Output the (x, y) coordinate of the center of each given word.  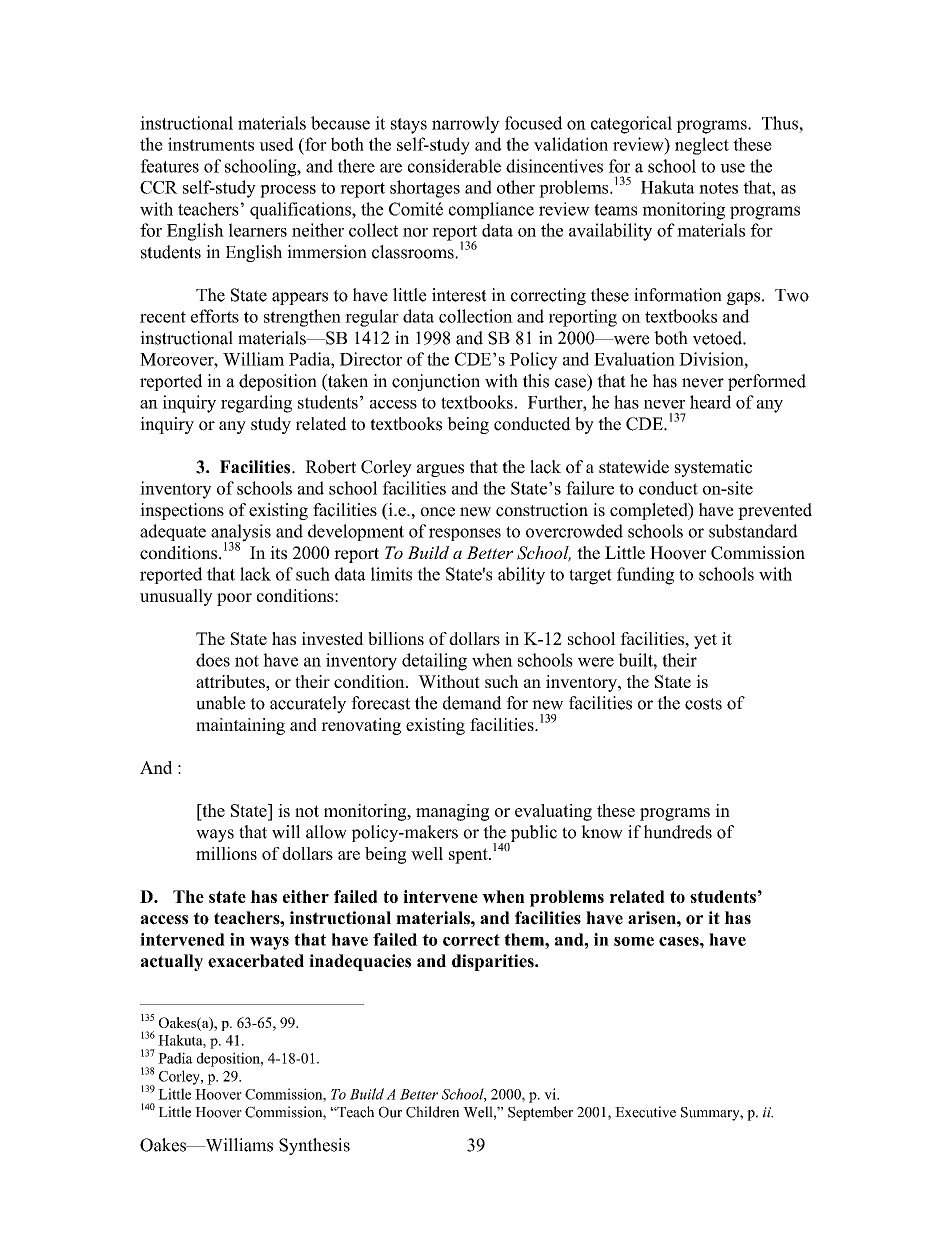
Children (432, 1112)
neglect (702, 146)
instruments (211, 144)
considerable (454, 166)
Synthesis (314, 1146)
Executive (645, 1112)
